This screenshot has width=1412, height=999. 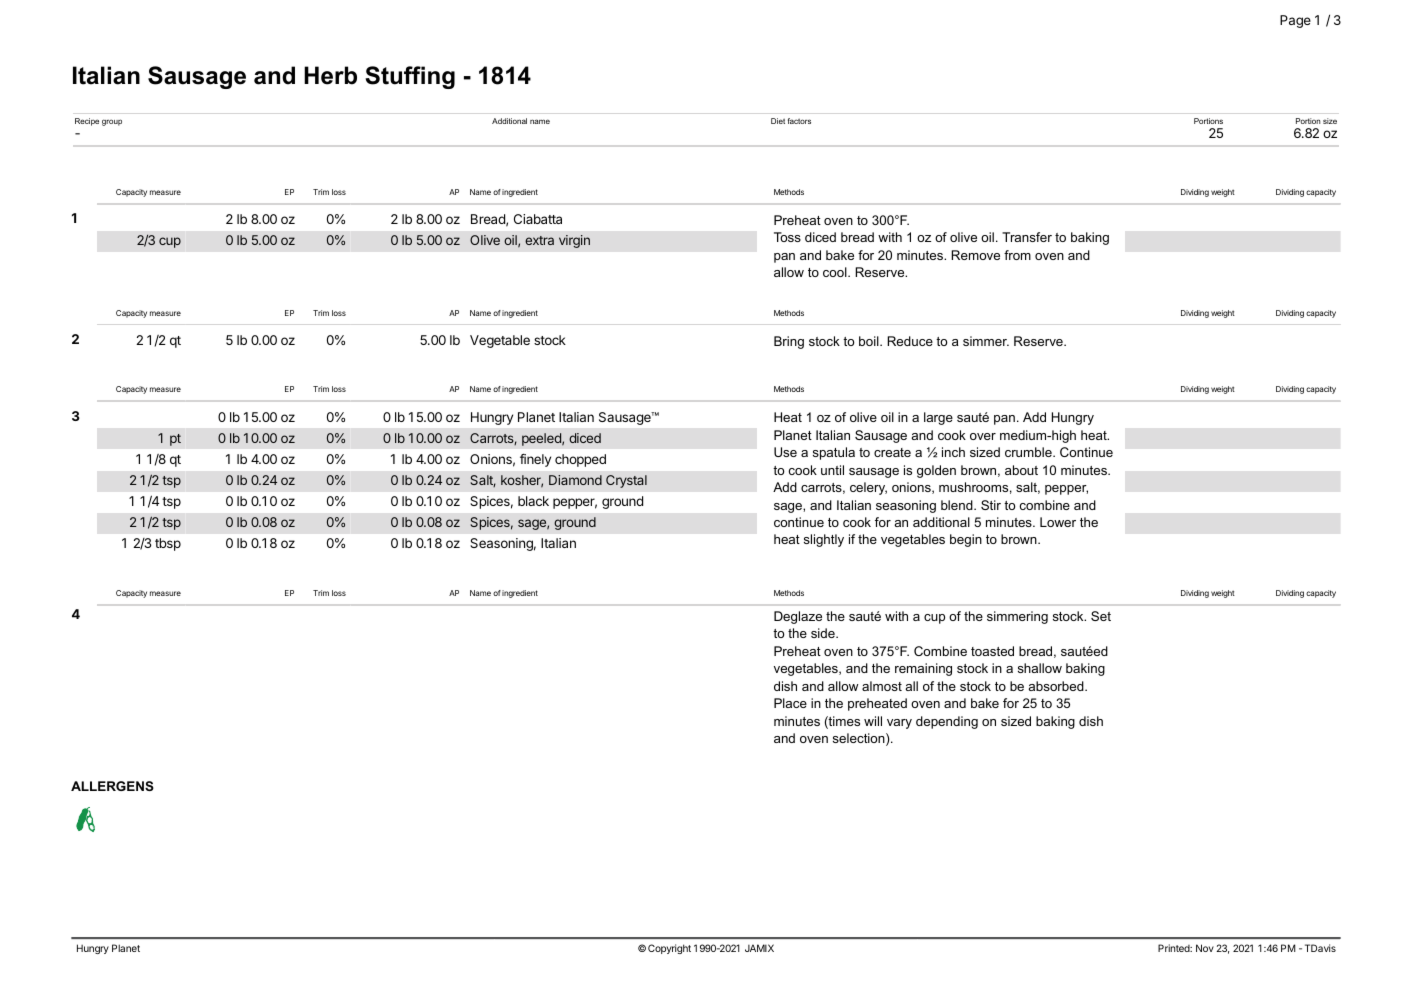 I want to click on tbsp, so click(x=168, y=544).
